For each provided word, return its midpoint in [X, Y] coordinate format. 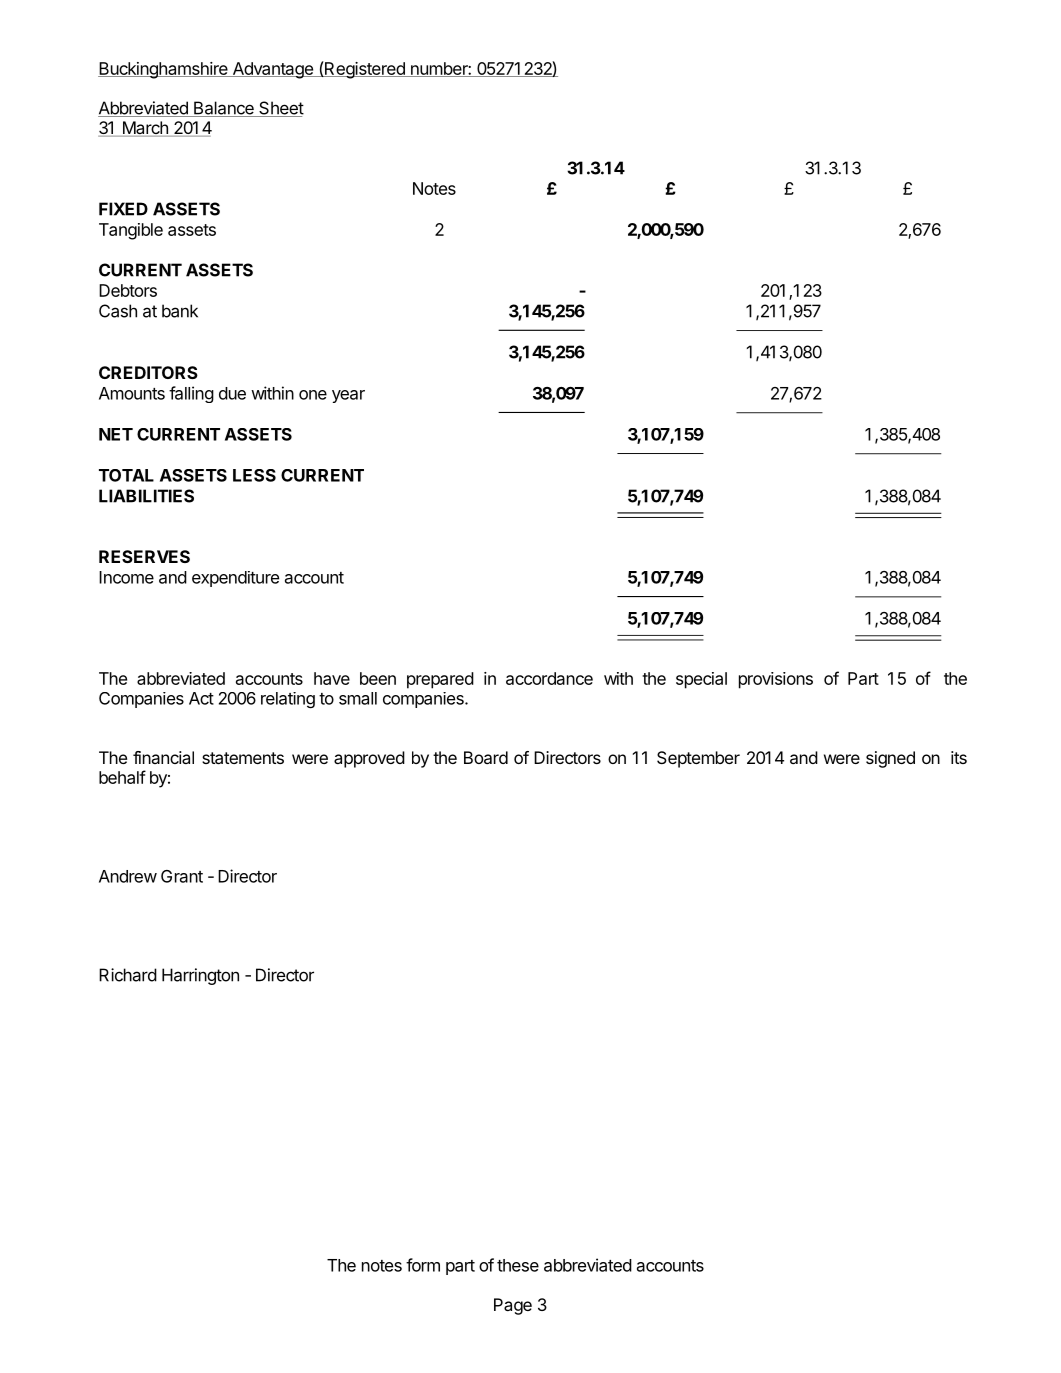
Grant [182, 876]
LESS [254, 475]
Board [486, 757]
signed [890, 759]
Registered [365, 70]
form [423, 1265]
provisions [776, 680]
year [348, 396]
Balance [224, 109]
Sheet [280, 109]
